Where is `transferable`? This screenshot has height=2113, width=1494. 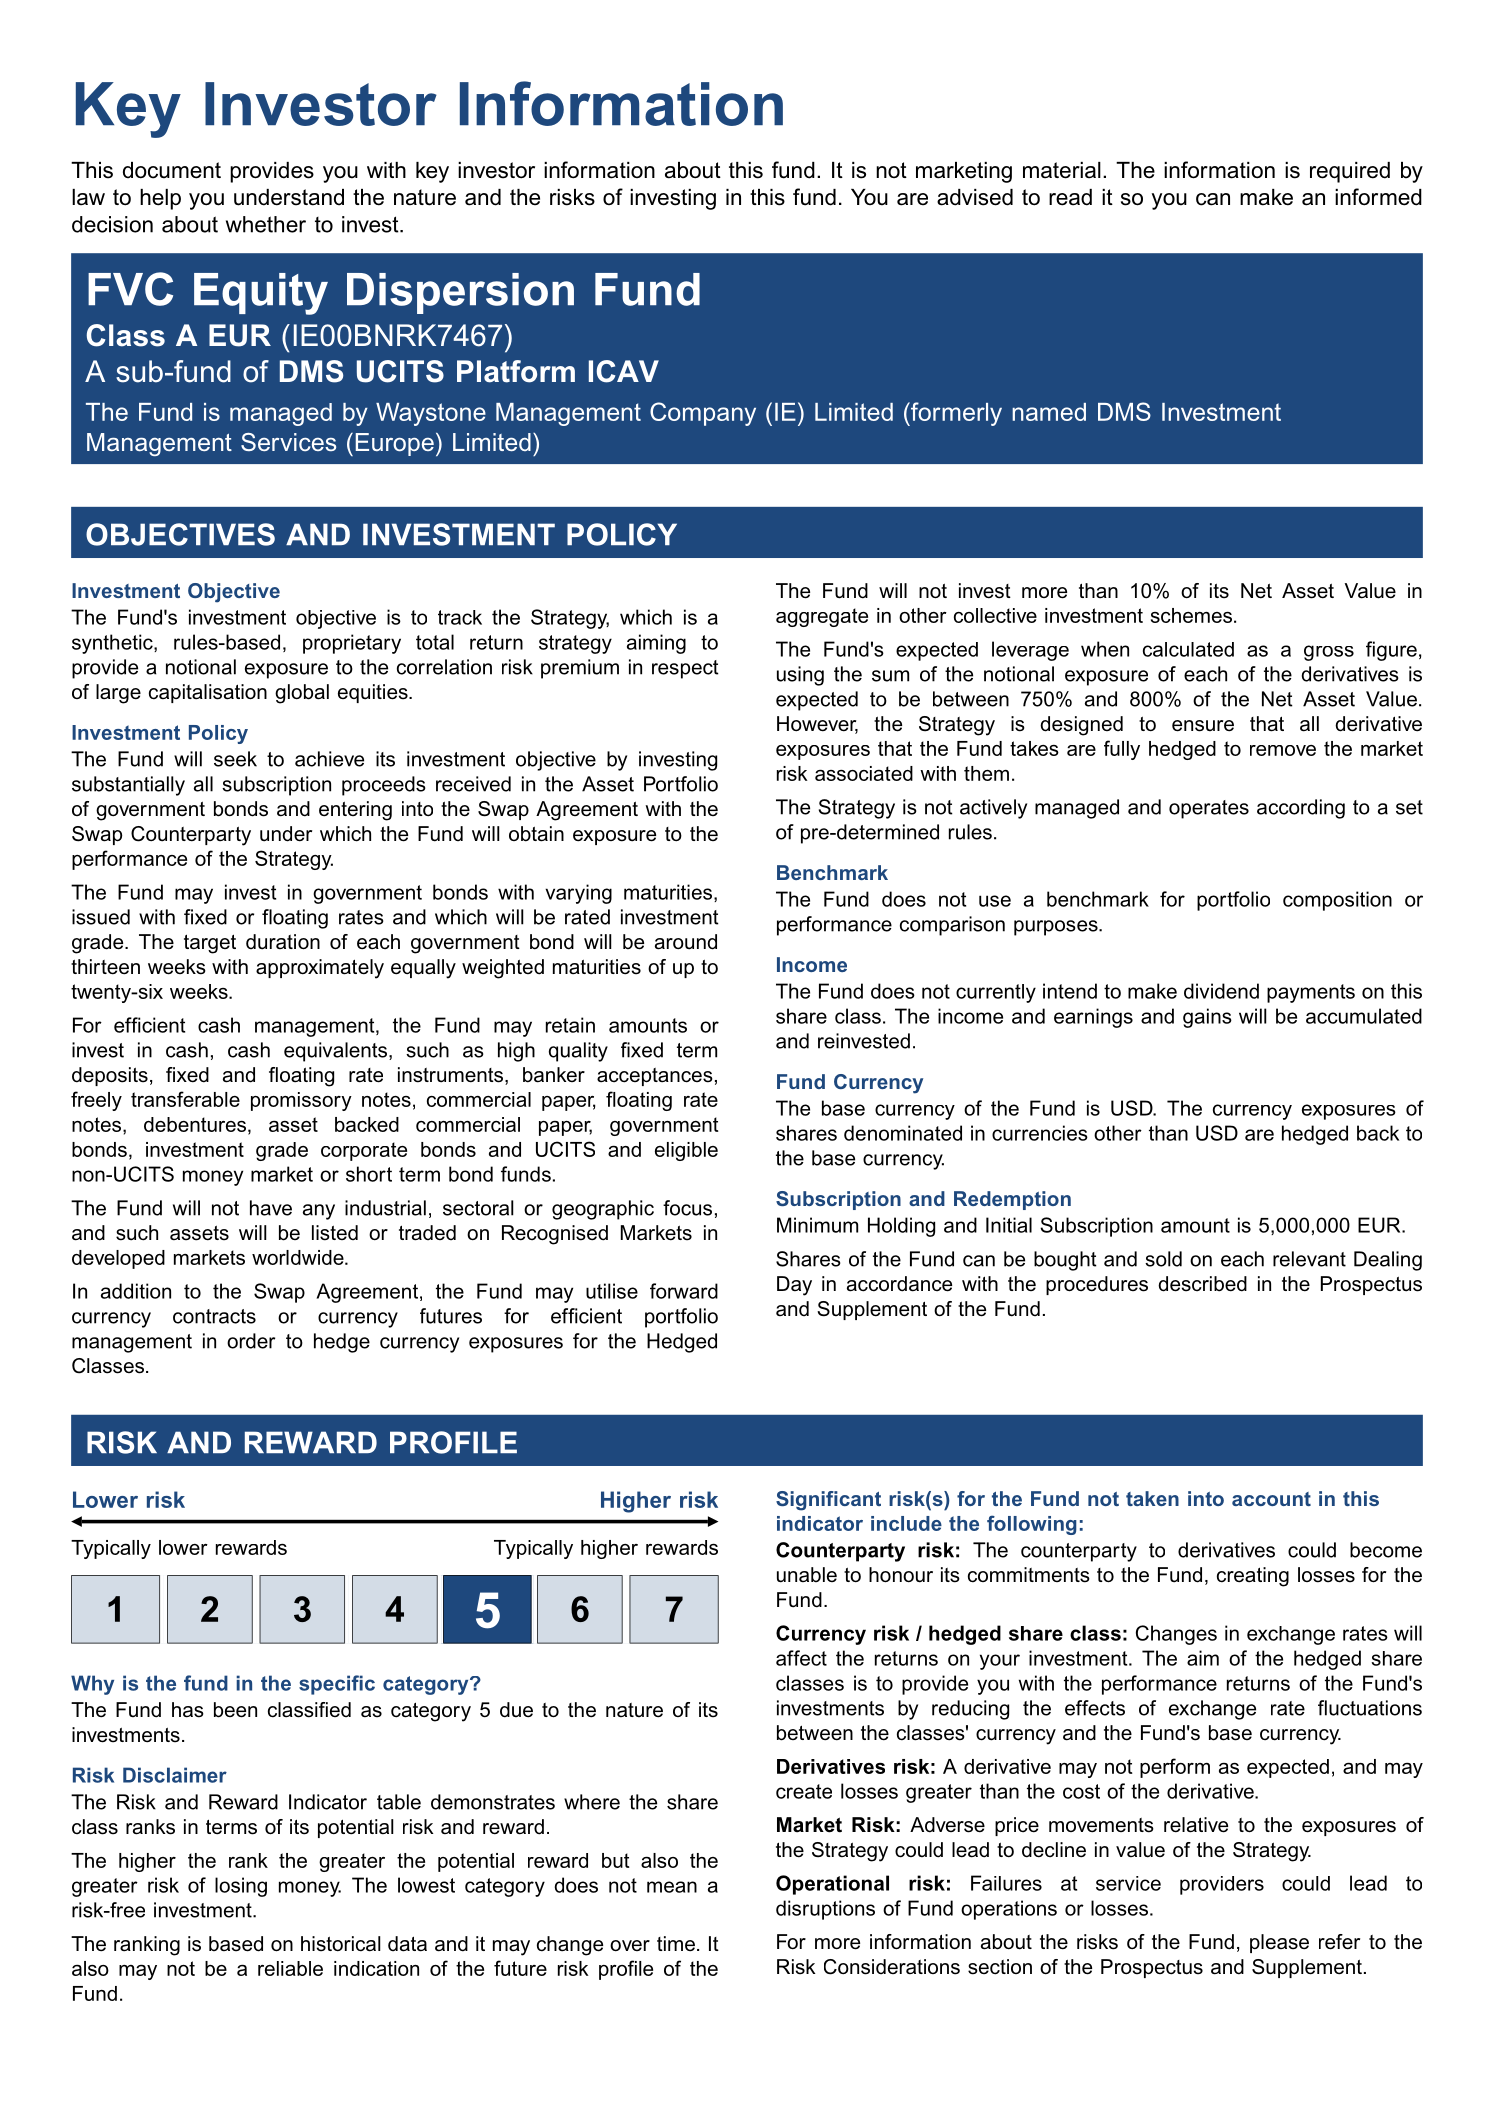 transferable is located at coordinates (185, 1099).
